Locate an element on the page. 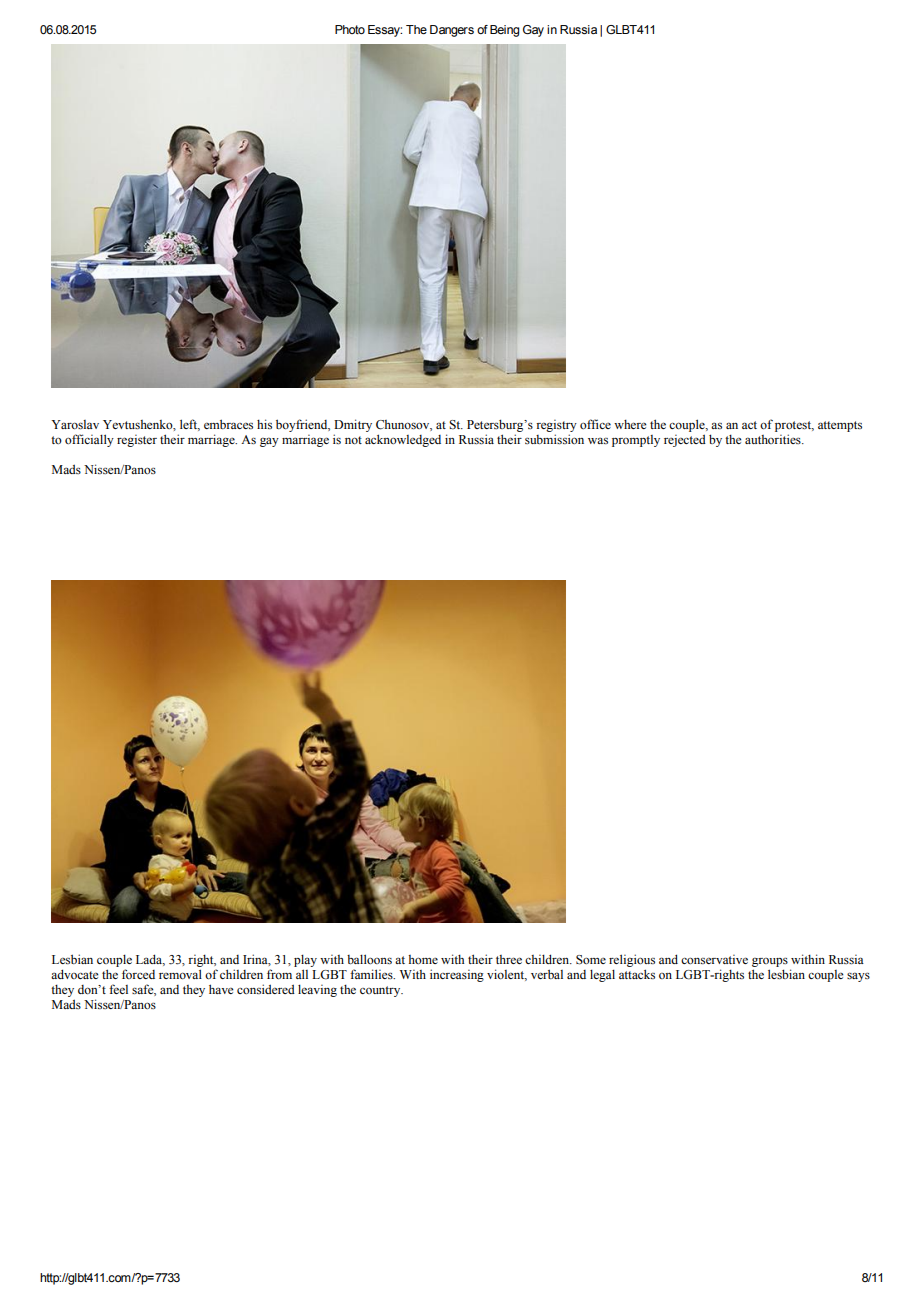 The height and width of the page is (1308, 924). conservative is located at coordinates (714, 959).
